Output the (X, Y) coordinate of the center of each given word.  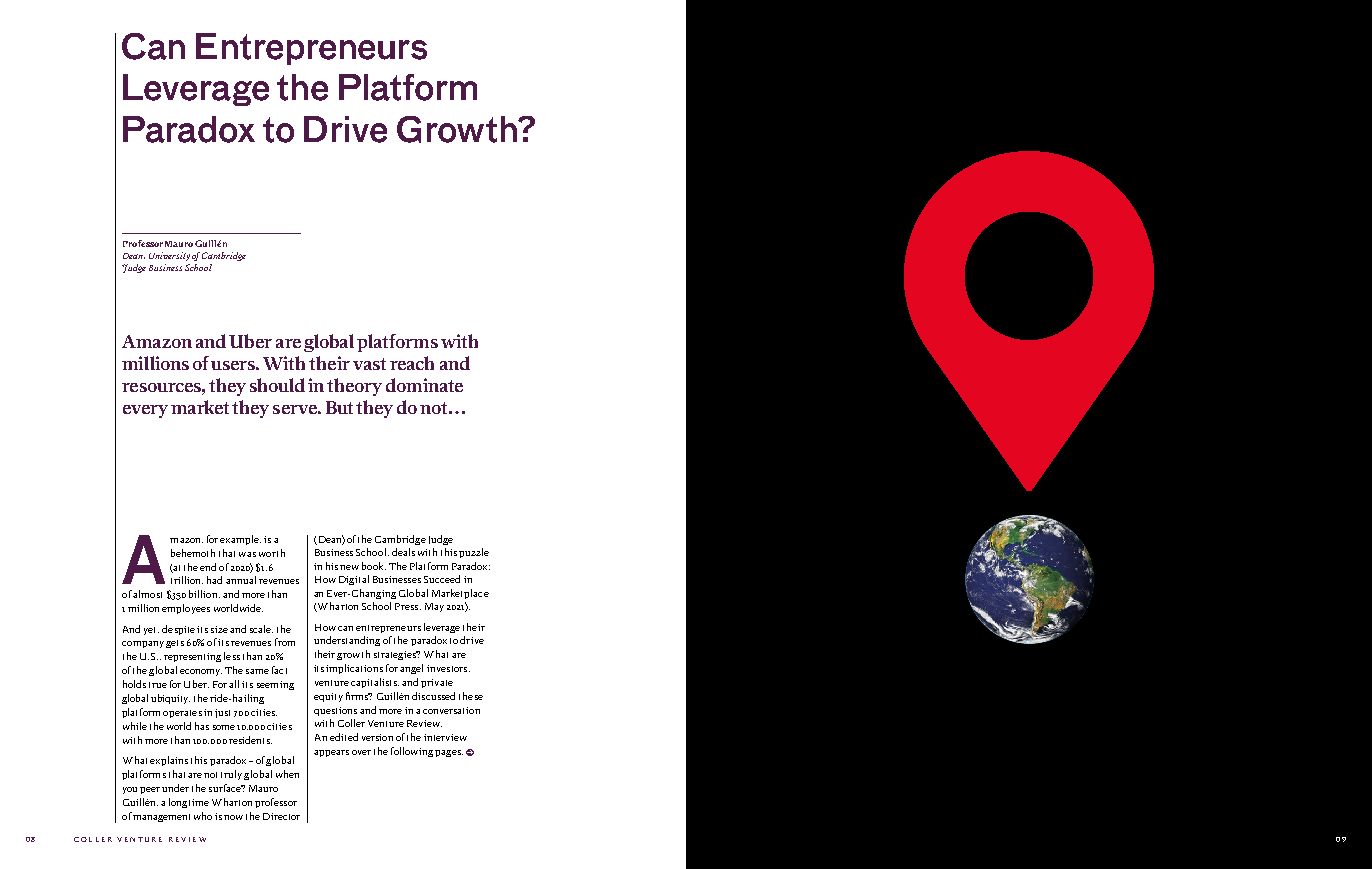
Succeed (442, 579)
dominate (424, 385)
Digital (354, 580)
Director (281, 816)
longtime (189, 803)
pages (449, 753)
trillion (187, 580)
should (277, 385)
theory (354, 387)
